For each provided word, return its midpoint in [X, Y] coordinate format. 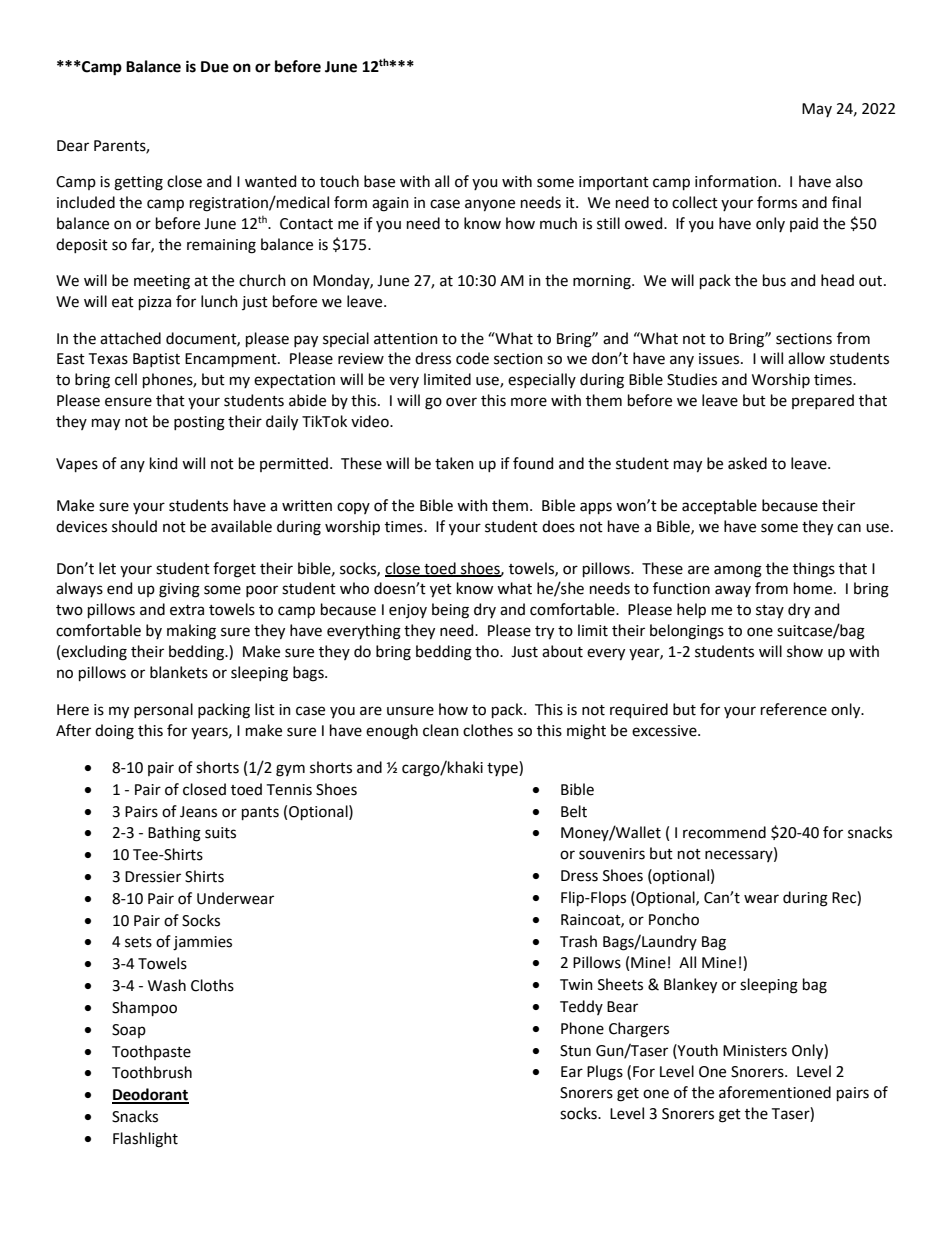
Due [215, 67]
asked [747, 463]
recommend [724, 832]
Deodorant [150, 1095]
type [503, 768]
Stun [575, 1051]
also [849, 181]
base [379, 181]
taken [454, 463]
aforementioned [775, 1092]
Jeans [198, 812]
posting [199, 423]
